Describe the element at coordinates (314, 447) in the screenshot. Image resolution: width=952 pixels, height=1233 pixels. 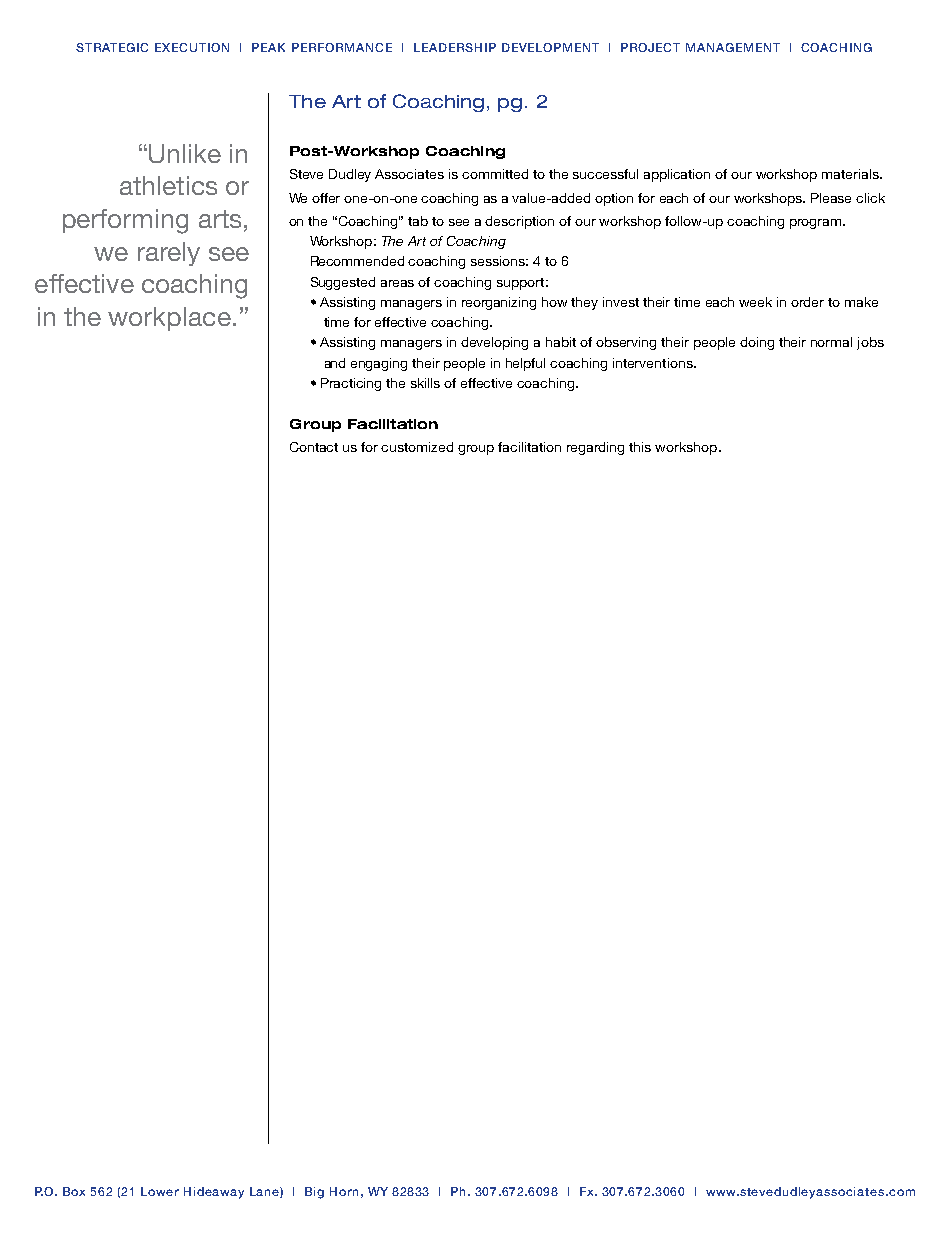
I see `Contact` at that location.
